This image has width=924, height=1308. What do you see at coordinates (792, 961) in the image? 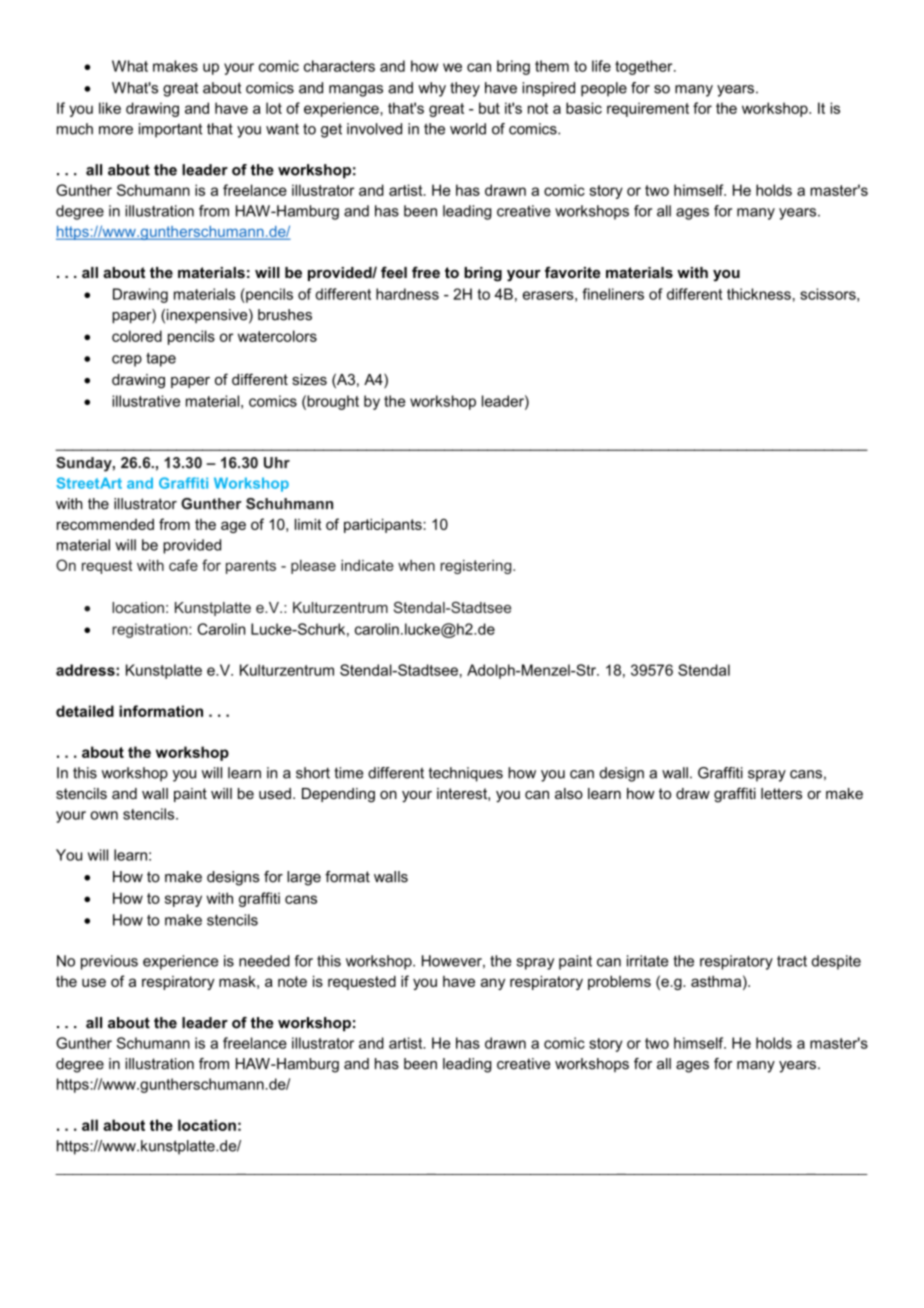
I see `tract` at bounding box center [792, 961].
